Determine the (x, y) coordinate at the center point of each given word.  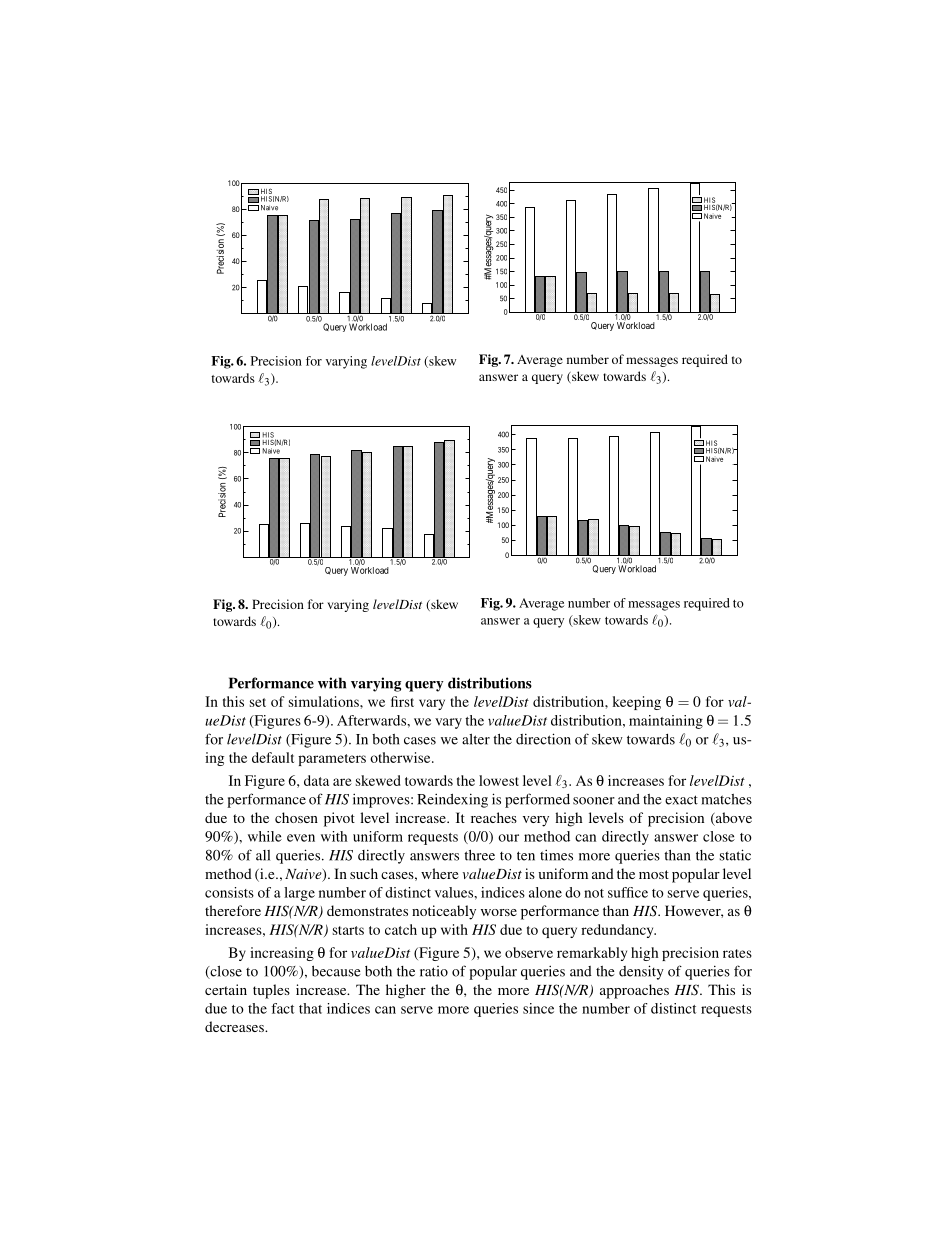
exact (681, 800)
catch (401, 929)
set (258, 702)
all (263, 855)
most (654, 874)
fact (282, 1008)
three (479, 855)
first (402, 701)
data (316, 780)
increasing (282, 954)
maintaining (666, 722)
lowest (499, 780)
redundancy (618, 931)
